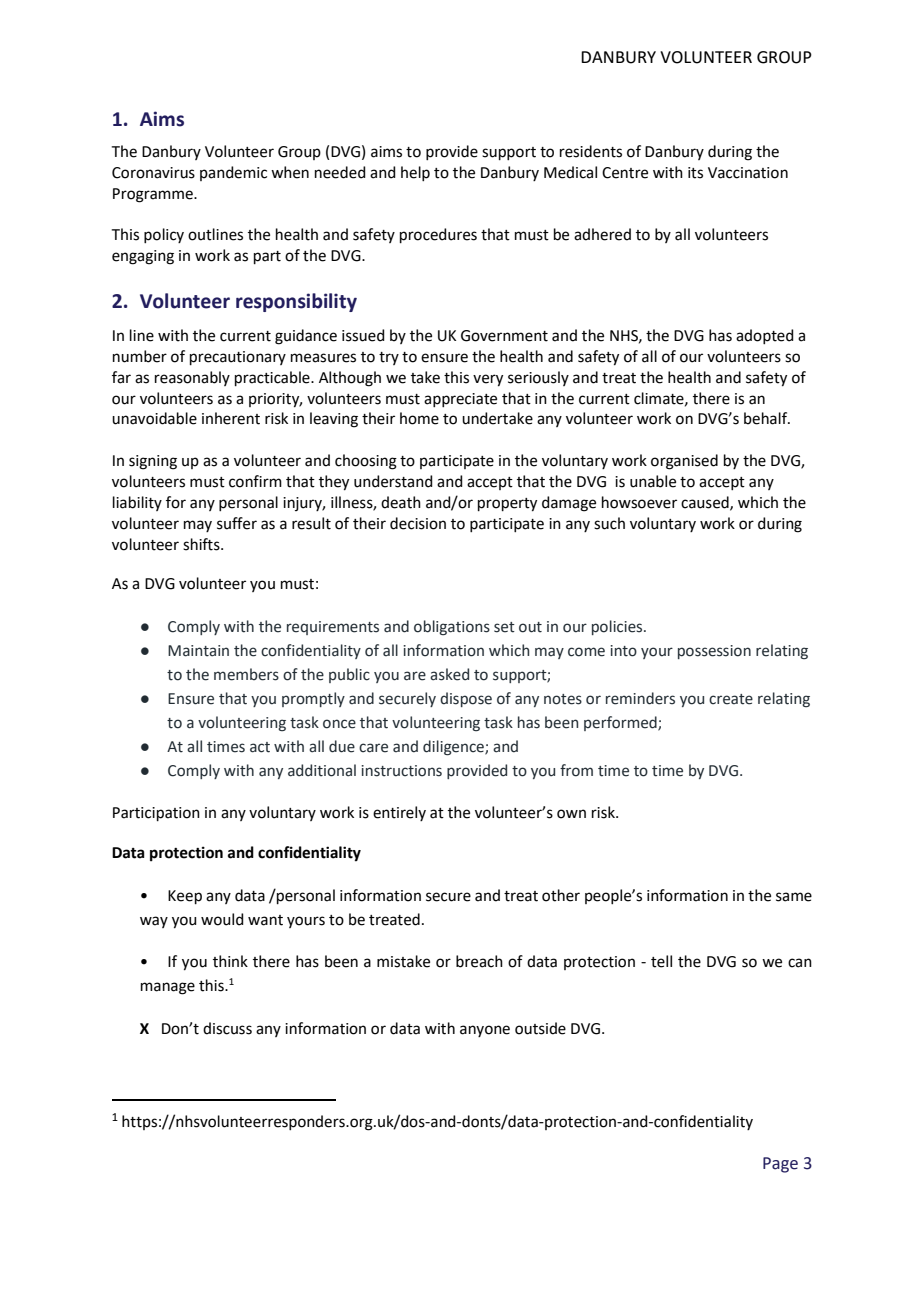 The width and height of the image is (924, 1308). I want to click on asked, so click(449, 674).
